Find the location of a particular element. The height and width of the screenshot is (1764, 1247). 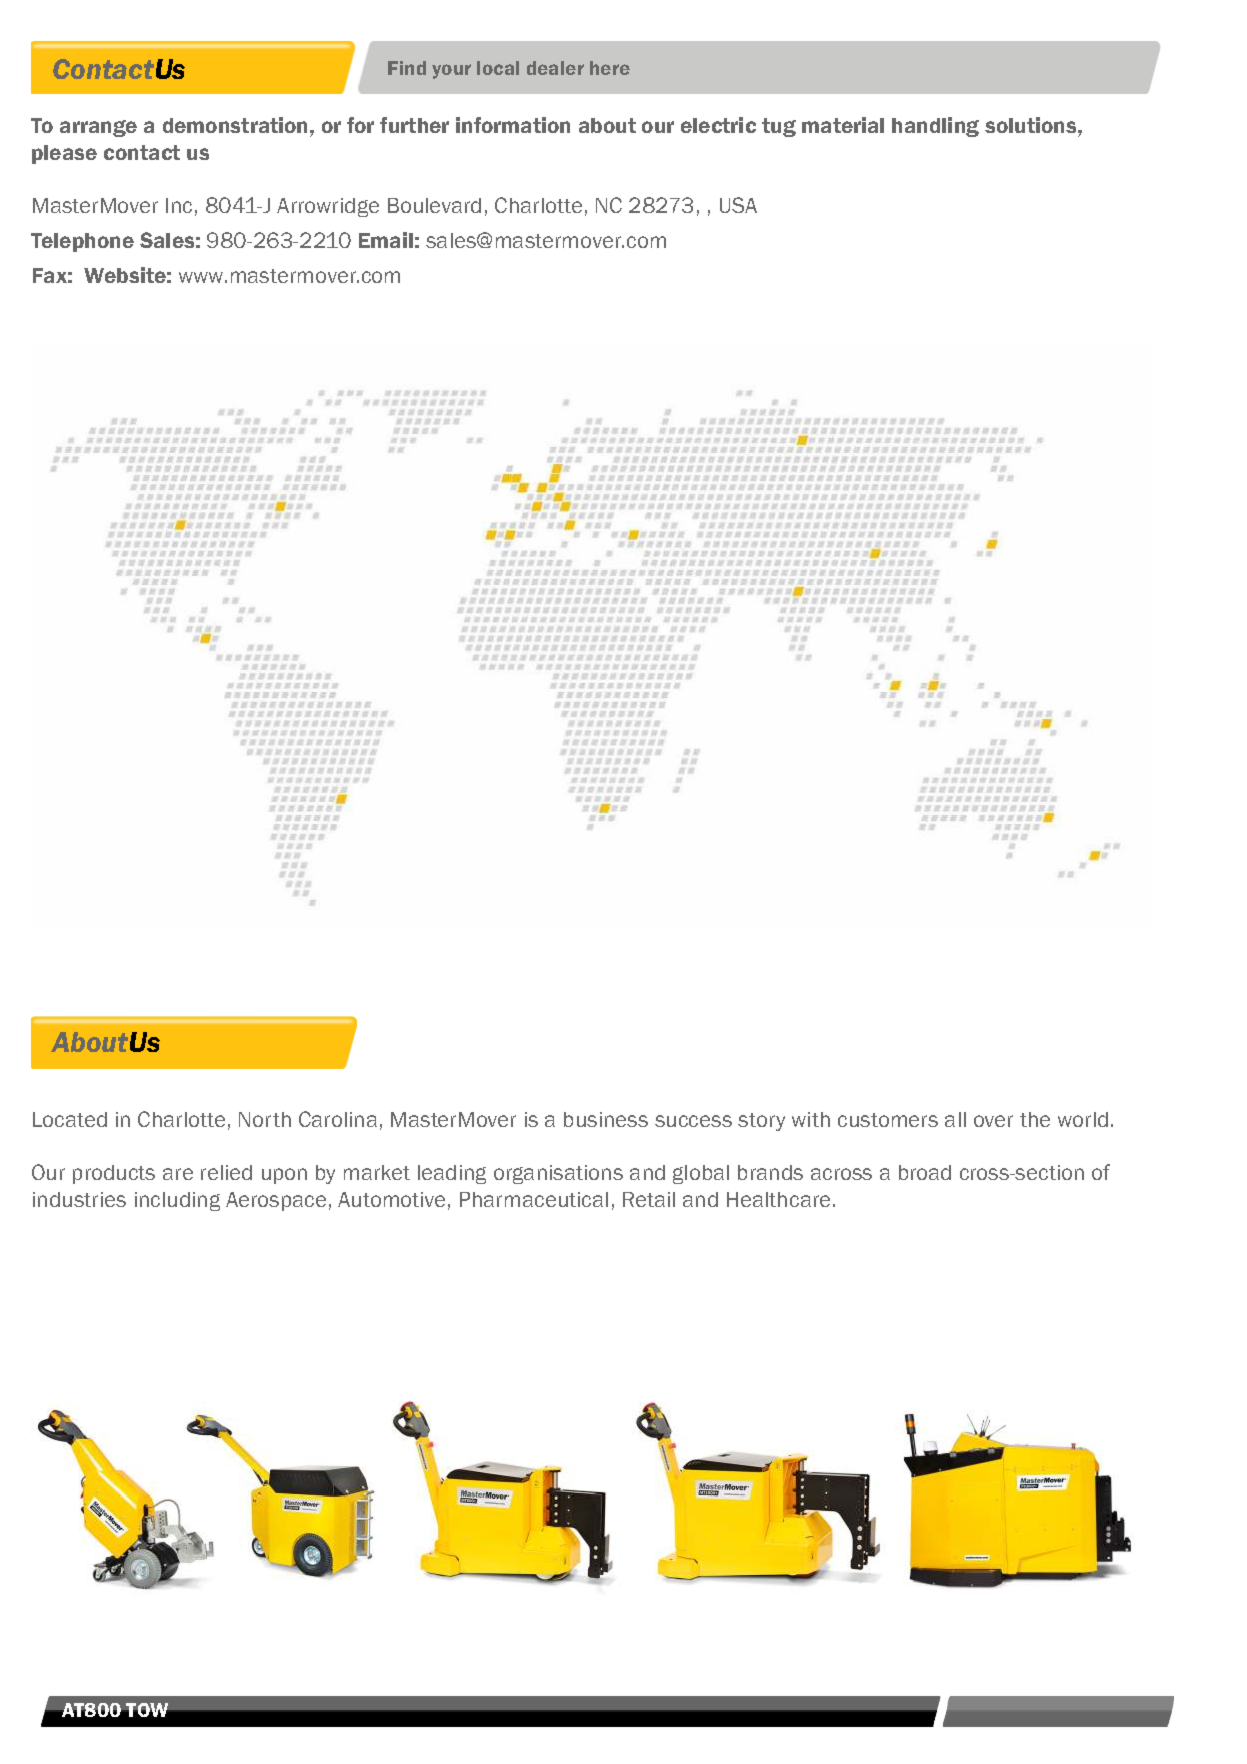

USA is located at coordinates (738, 205).
